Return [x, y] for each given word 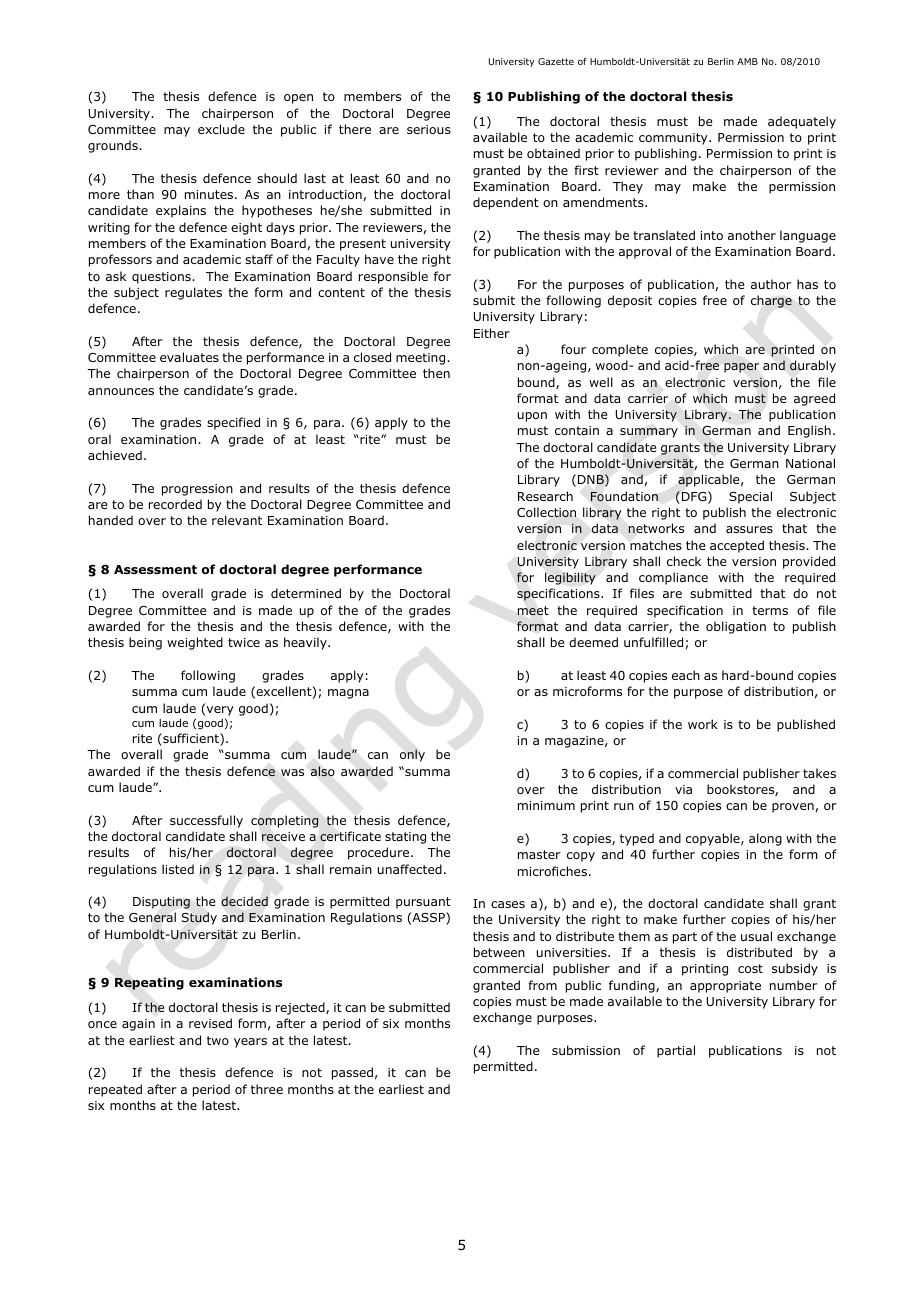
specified [233, 423]
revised [210, 1023]
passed [352, 1073]
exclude [221, 129]
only [412, 755]
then [436, 373]
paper [741, 368]
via [683, 789]
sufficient [191, 739]
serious [429, 129]
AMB [747, 61]
